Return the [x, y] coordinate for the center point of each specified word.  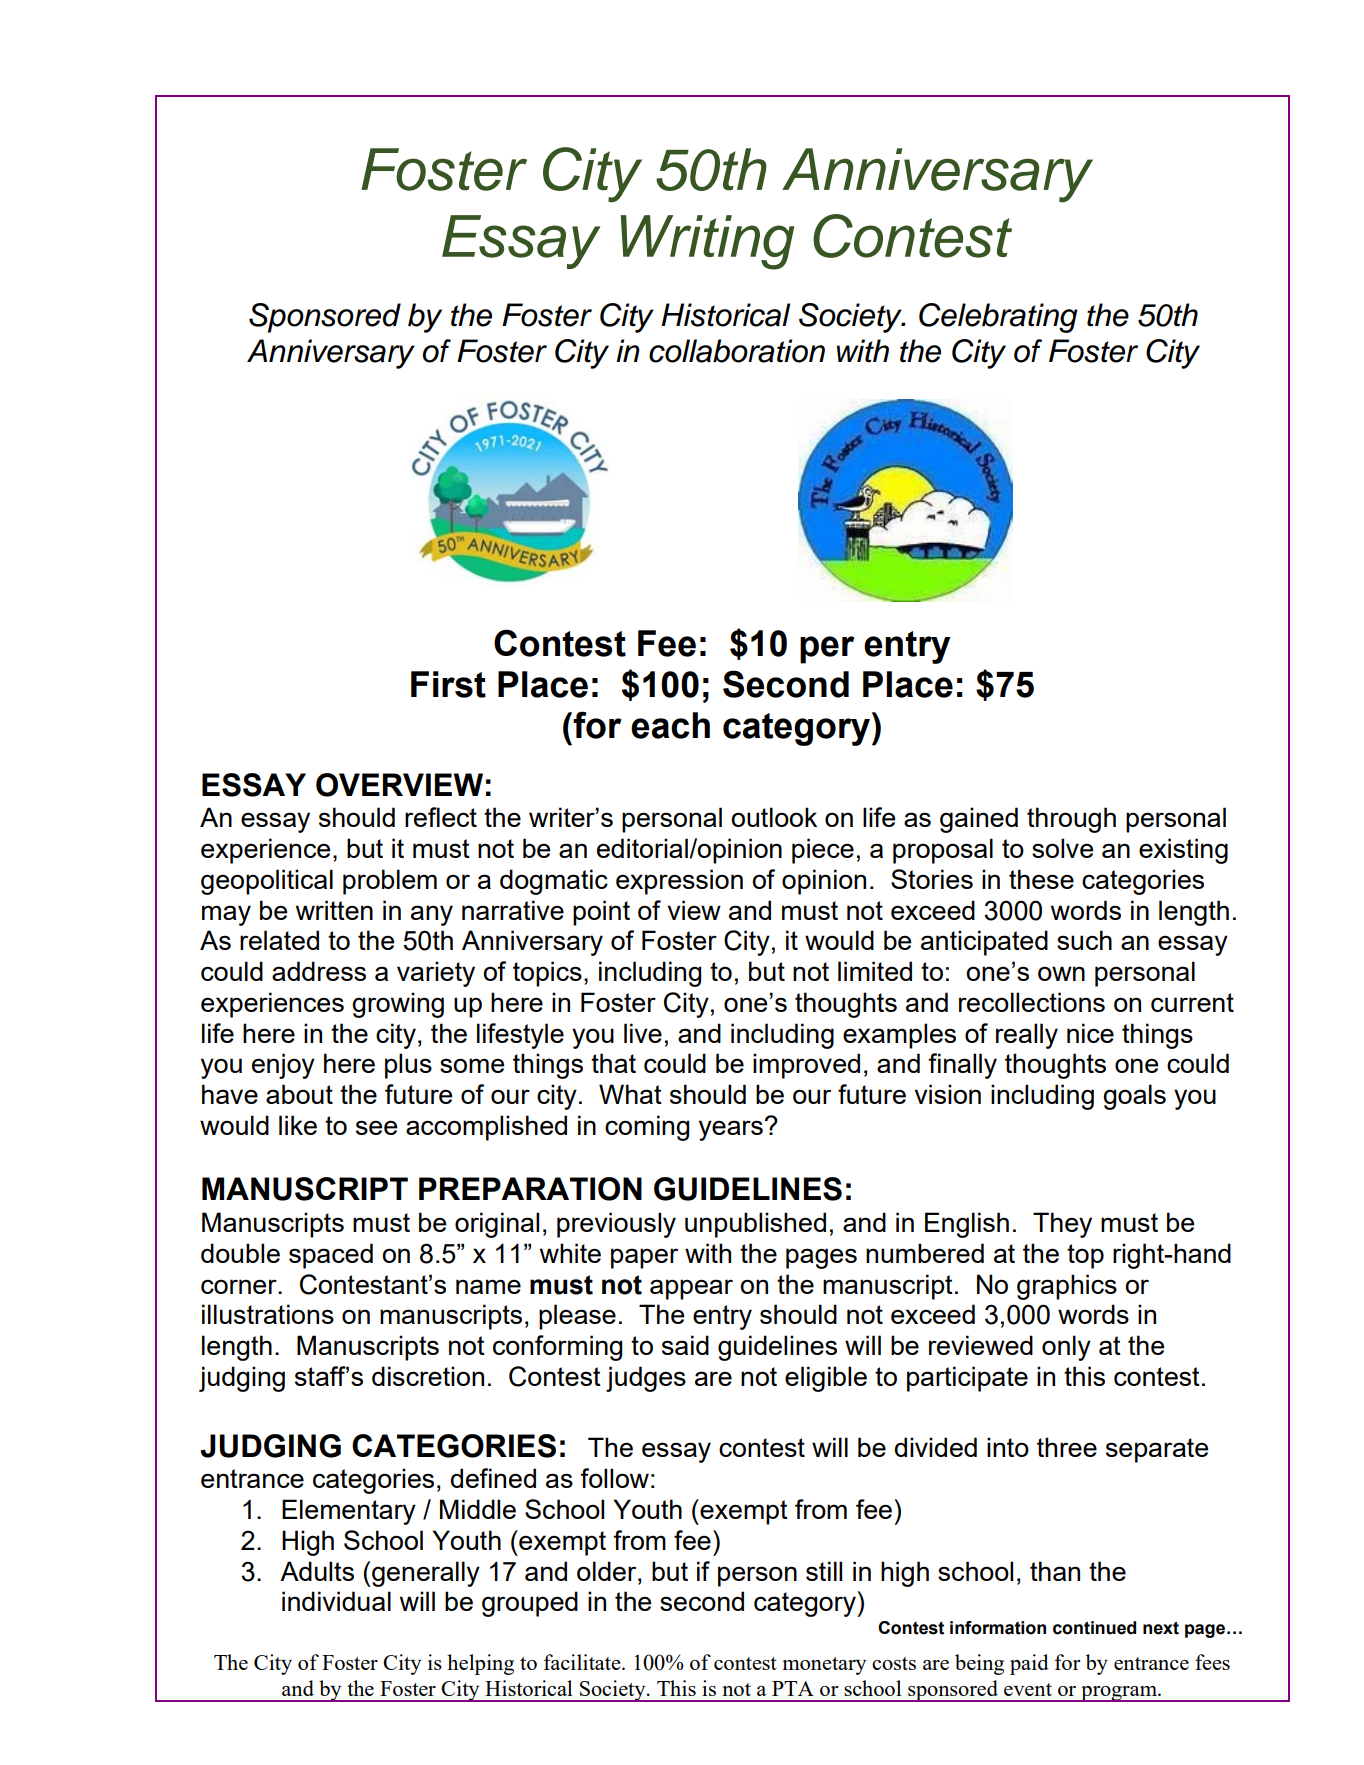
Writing [707, 242]
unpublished [755, 1225]
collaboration [737, 351]
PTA [793, 1688]
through [1071, 820]
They [1062, 1225]
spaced [331, 1256]
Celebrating [998, 318]
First [448, 684]
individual [336, 1601]
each [670, 725]
